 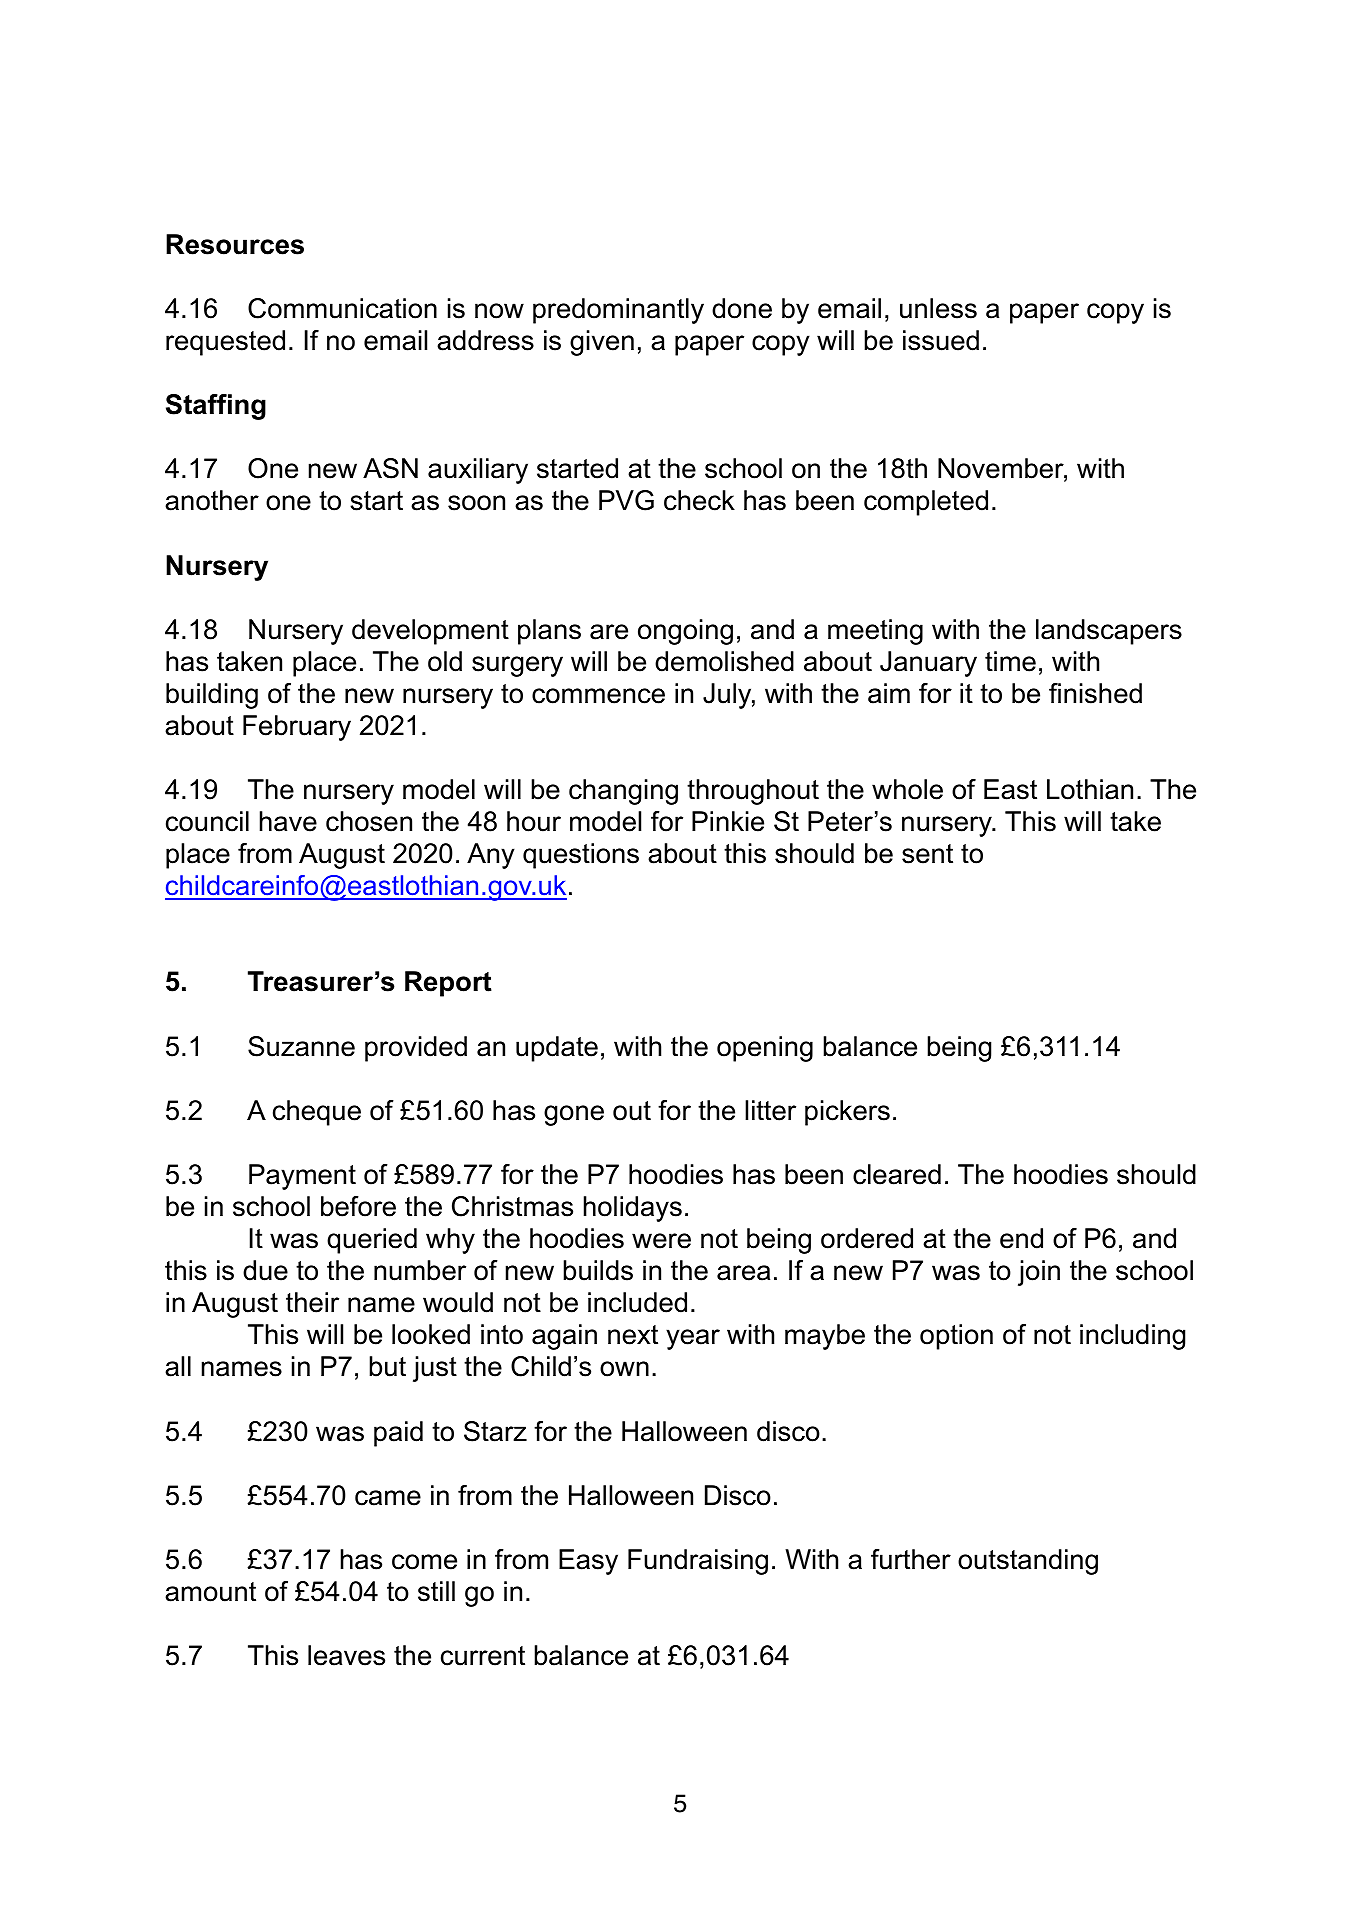 What do you see at coordinates (312, 1302) in the document?
I see `their` at bounding box center [312, 1302].
